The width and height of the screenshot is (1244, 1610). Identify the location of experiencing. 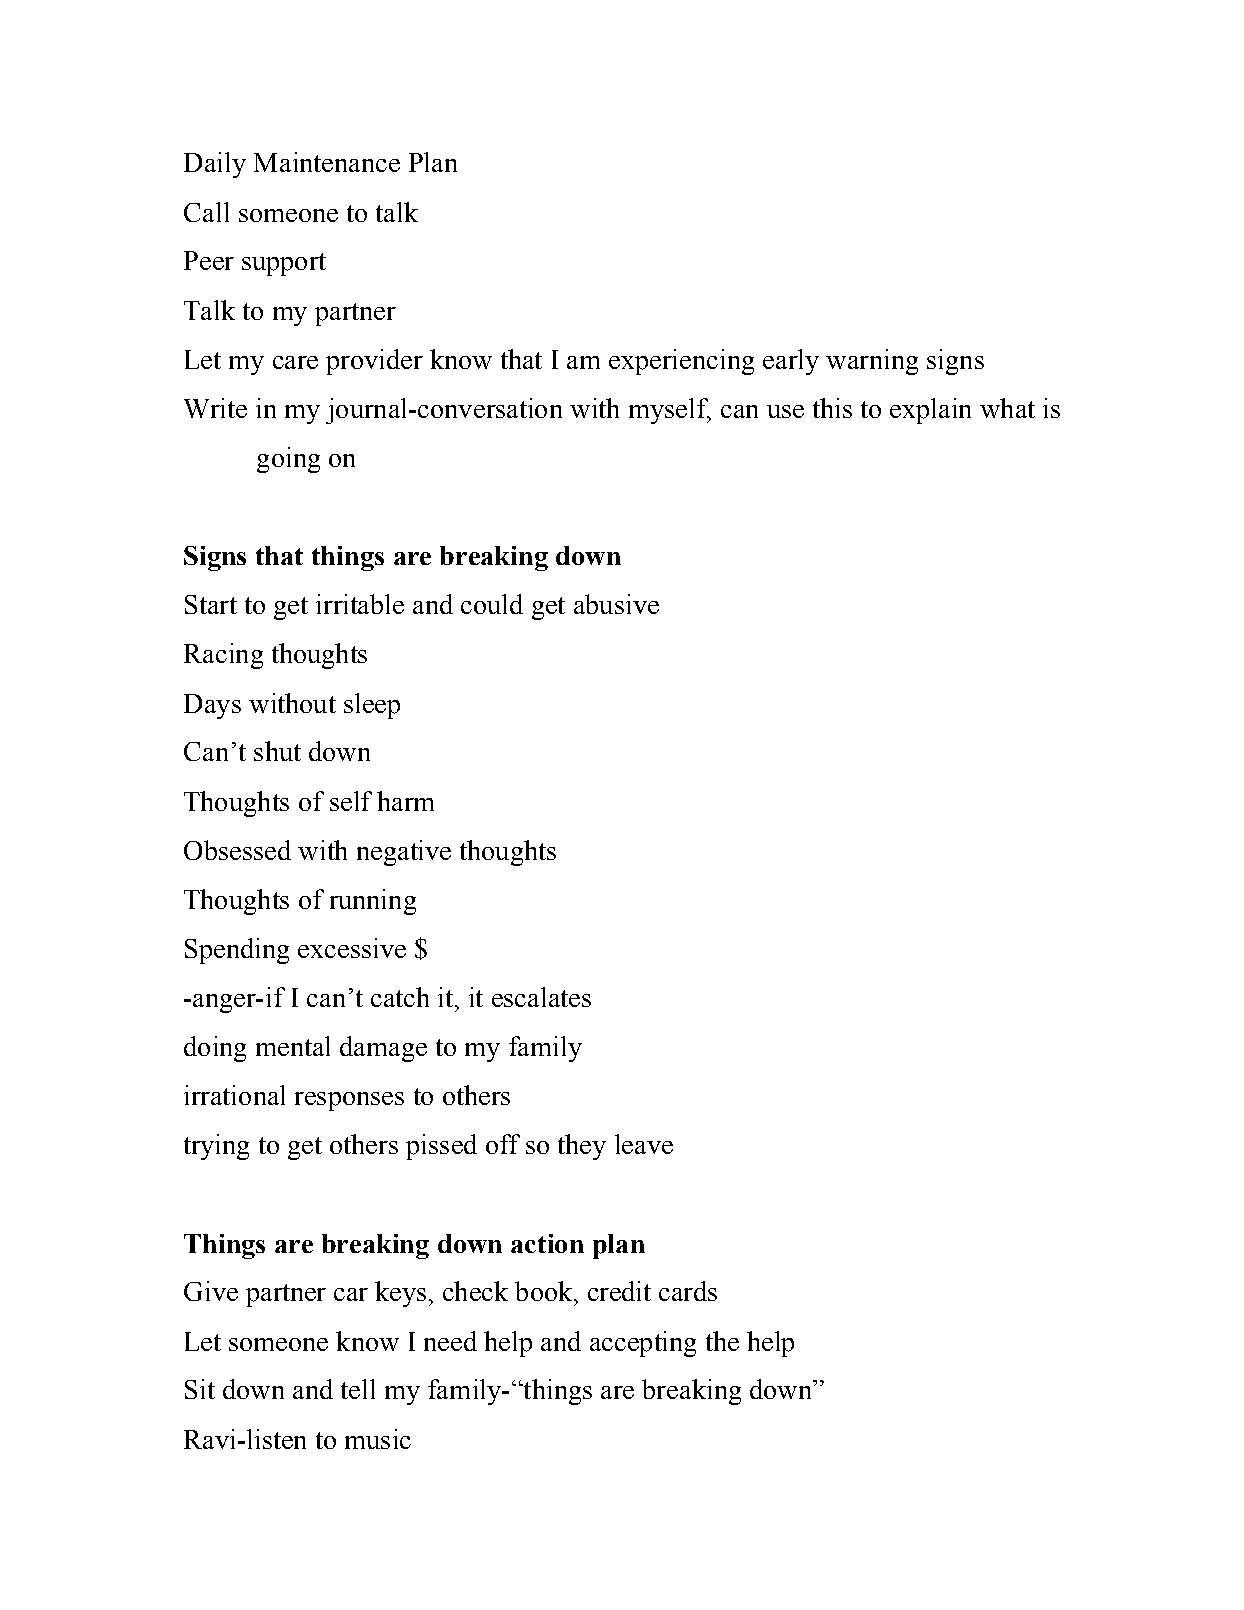
(681, 362).
